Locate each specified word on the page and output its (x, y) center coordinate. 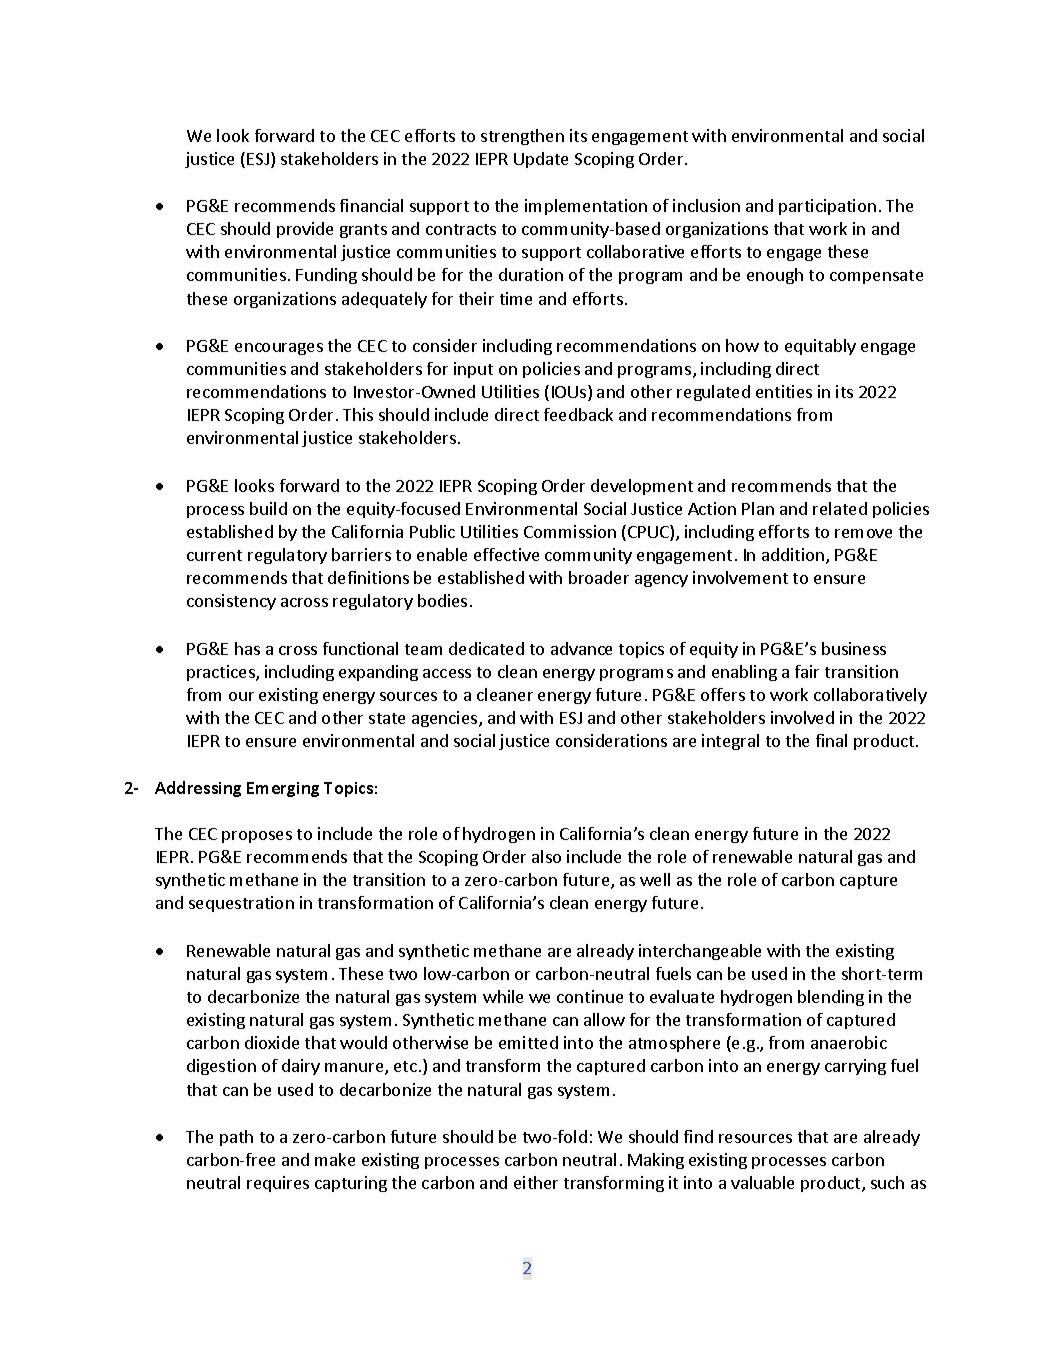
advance (581, 648)
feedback (578, 414)
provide (305, 230)
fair (807, 671)
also (546, 856)
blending (831, 998)
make (335, 1159)
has (247, 648)
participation (827, 207)
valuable (762, 1182)
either (536, 1182)
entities (784, 391)
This (358, 414)
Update (541, 160)
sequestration (241, 904)
